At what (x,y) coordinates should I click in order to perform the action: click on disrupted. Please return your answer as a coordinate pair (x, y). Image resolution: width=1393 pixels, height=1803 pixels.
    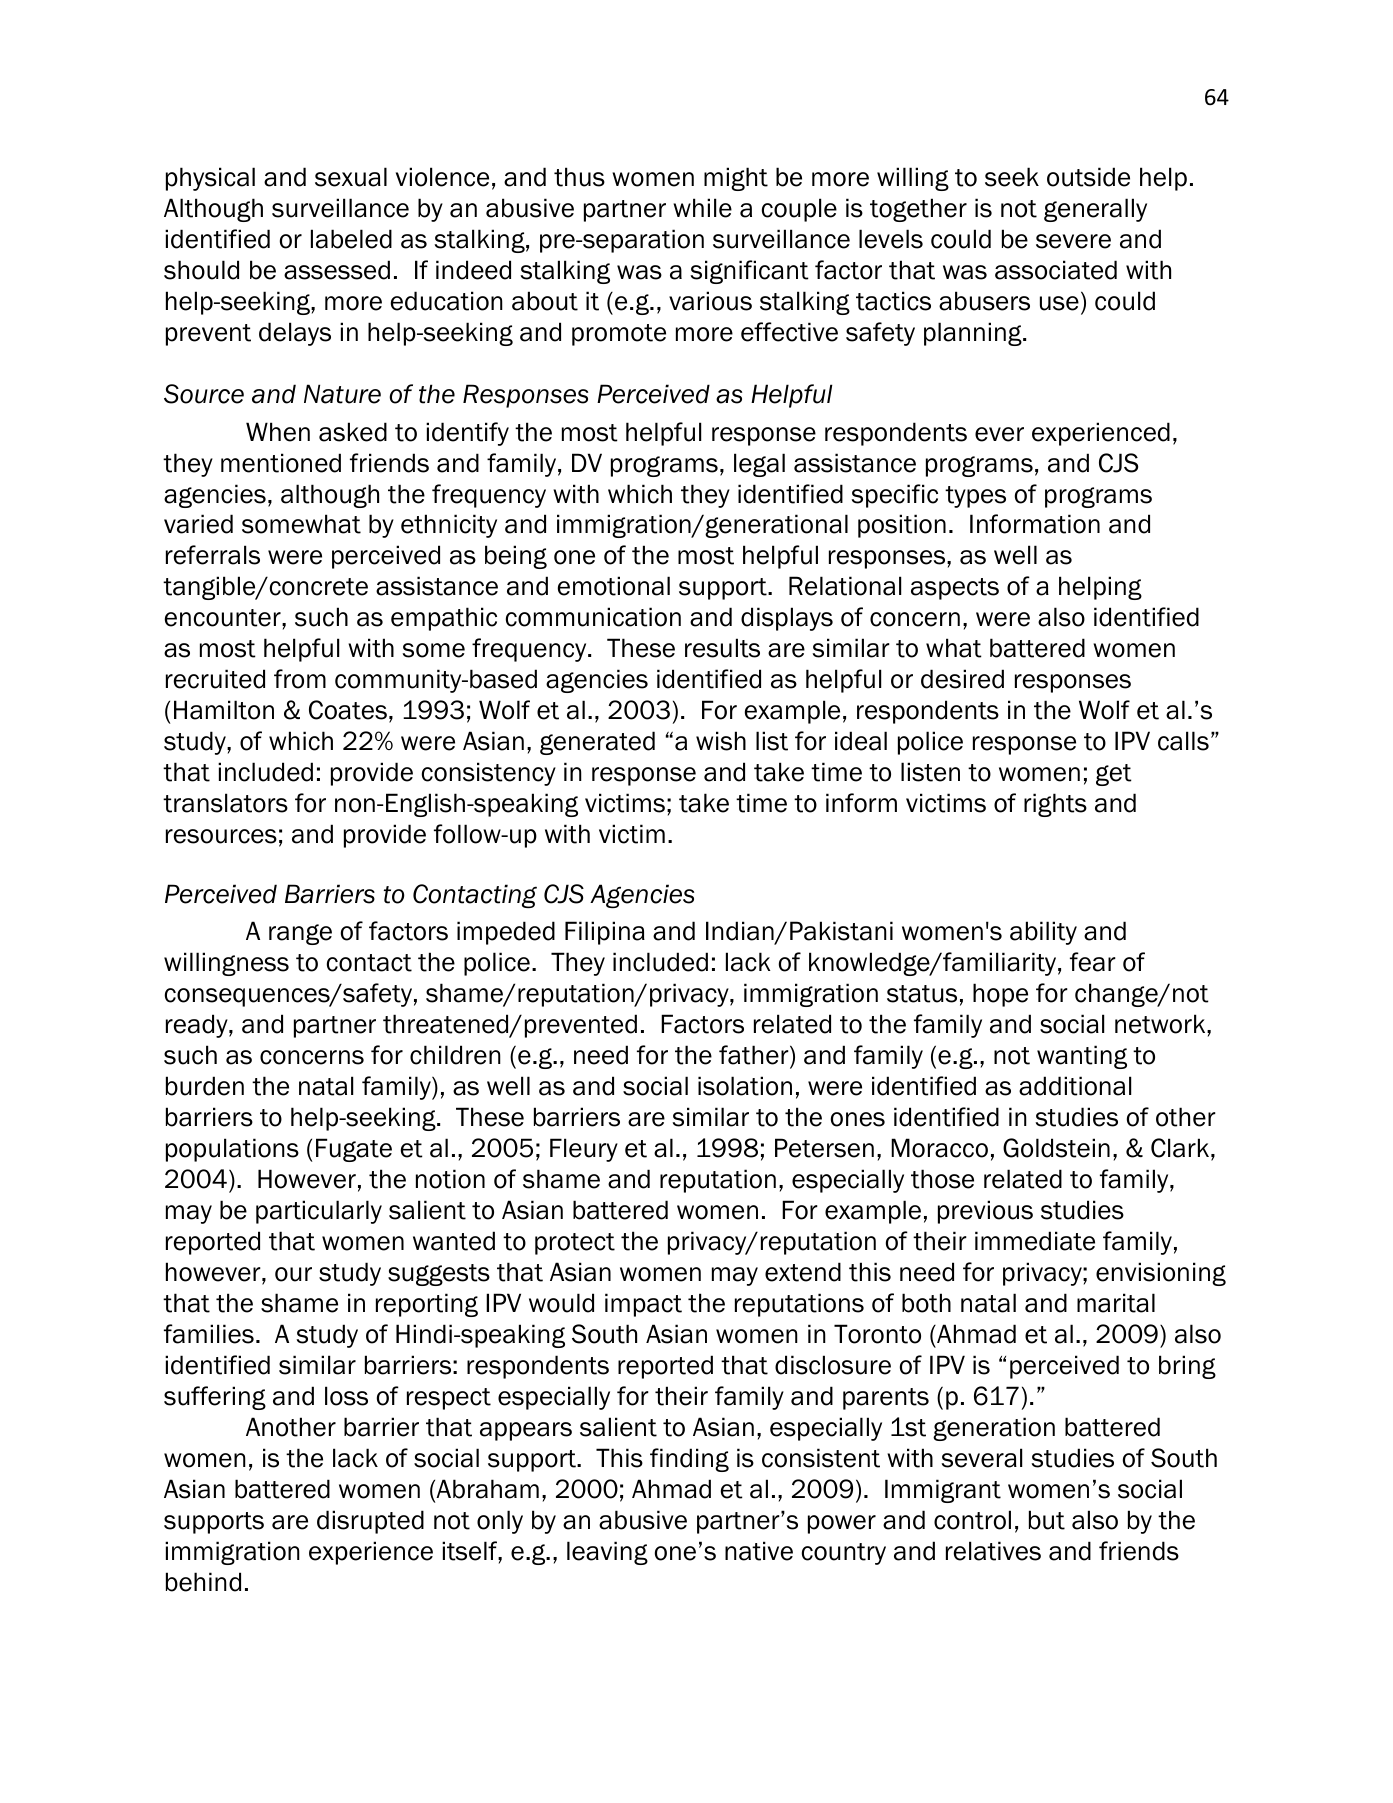
    Looking at the image, I should click on (370, 1522).
